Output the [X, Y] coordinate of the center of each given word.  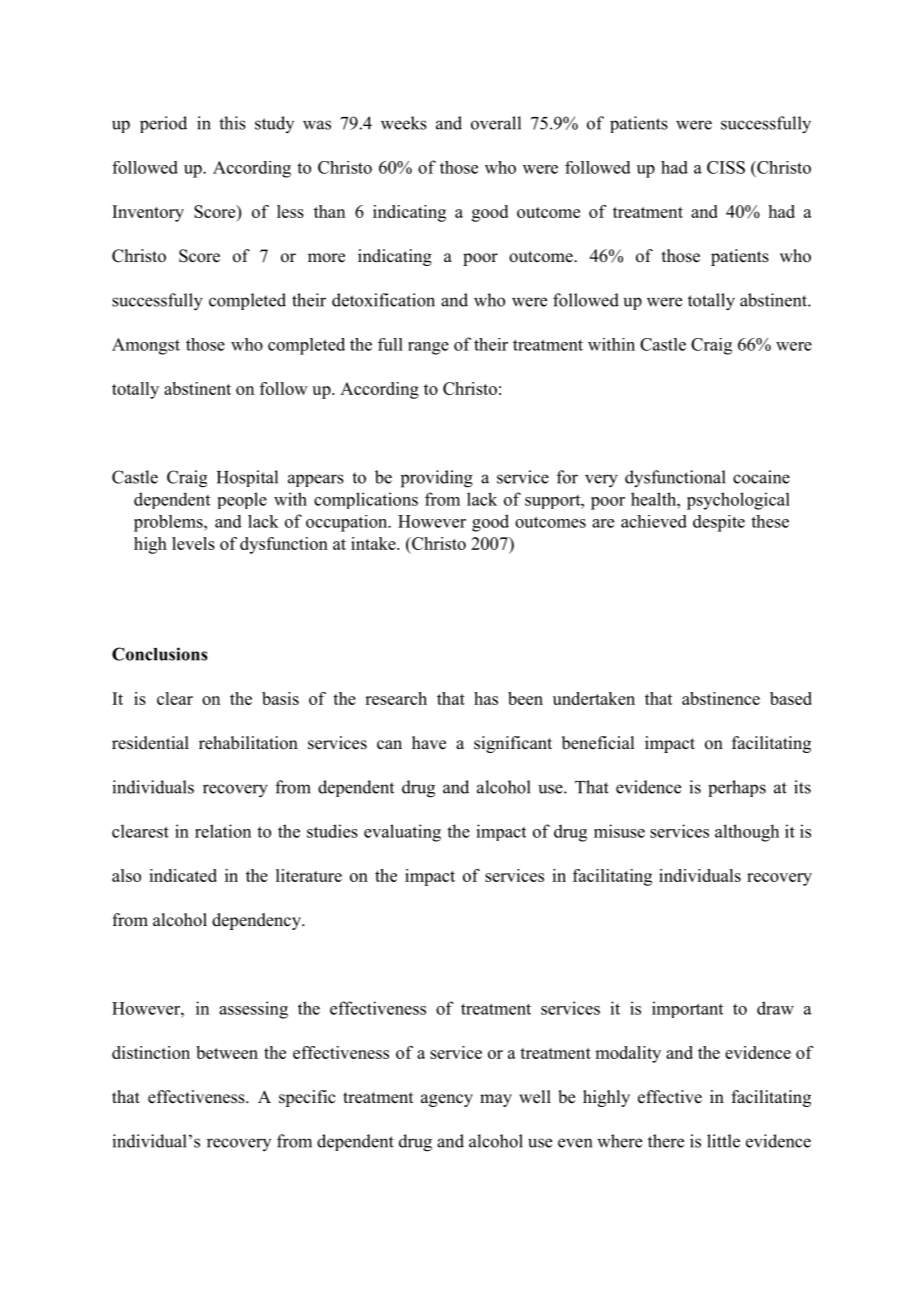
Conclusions [160, 654]
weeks [404, 123]
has [486, 698]
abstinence [721, 698]
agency [447, 1100]
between [227, 1052]
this [232, 123]
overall [496, 123]
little [723, 1141]
